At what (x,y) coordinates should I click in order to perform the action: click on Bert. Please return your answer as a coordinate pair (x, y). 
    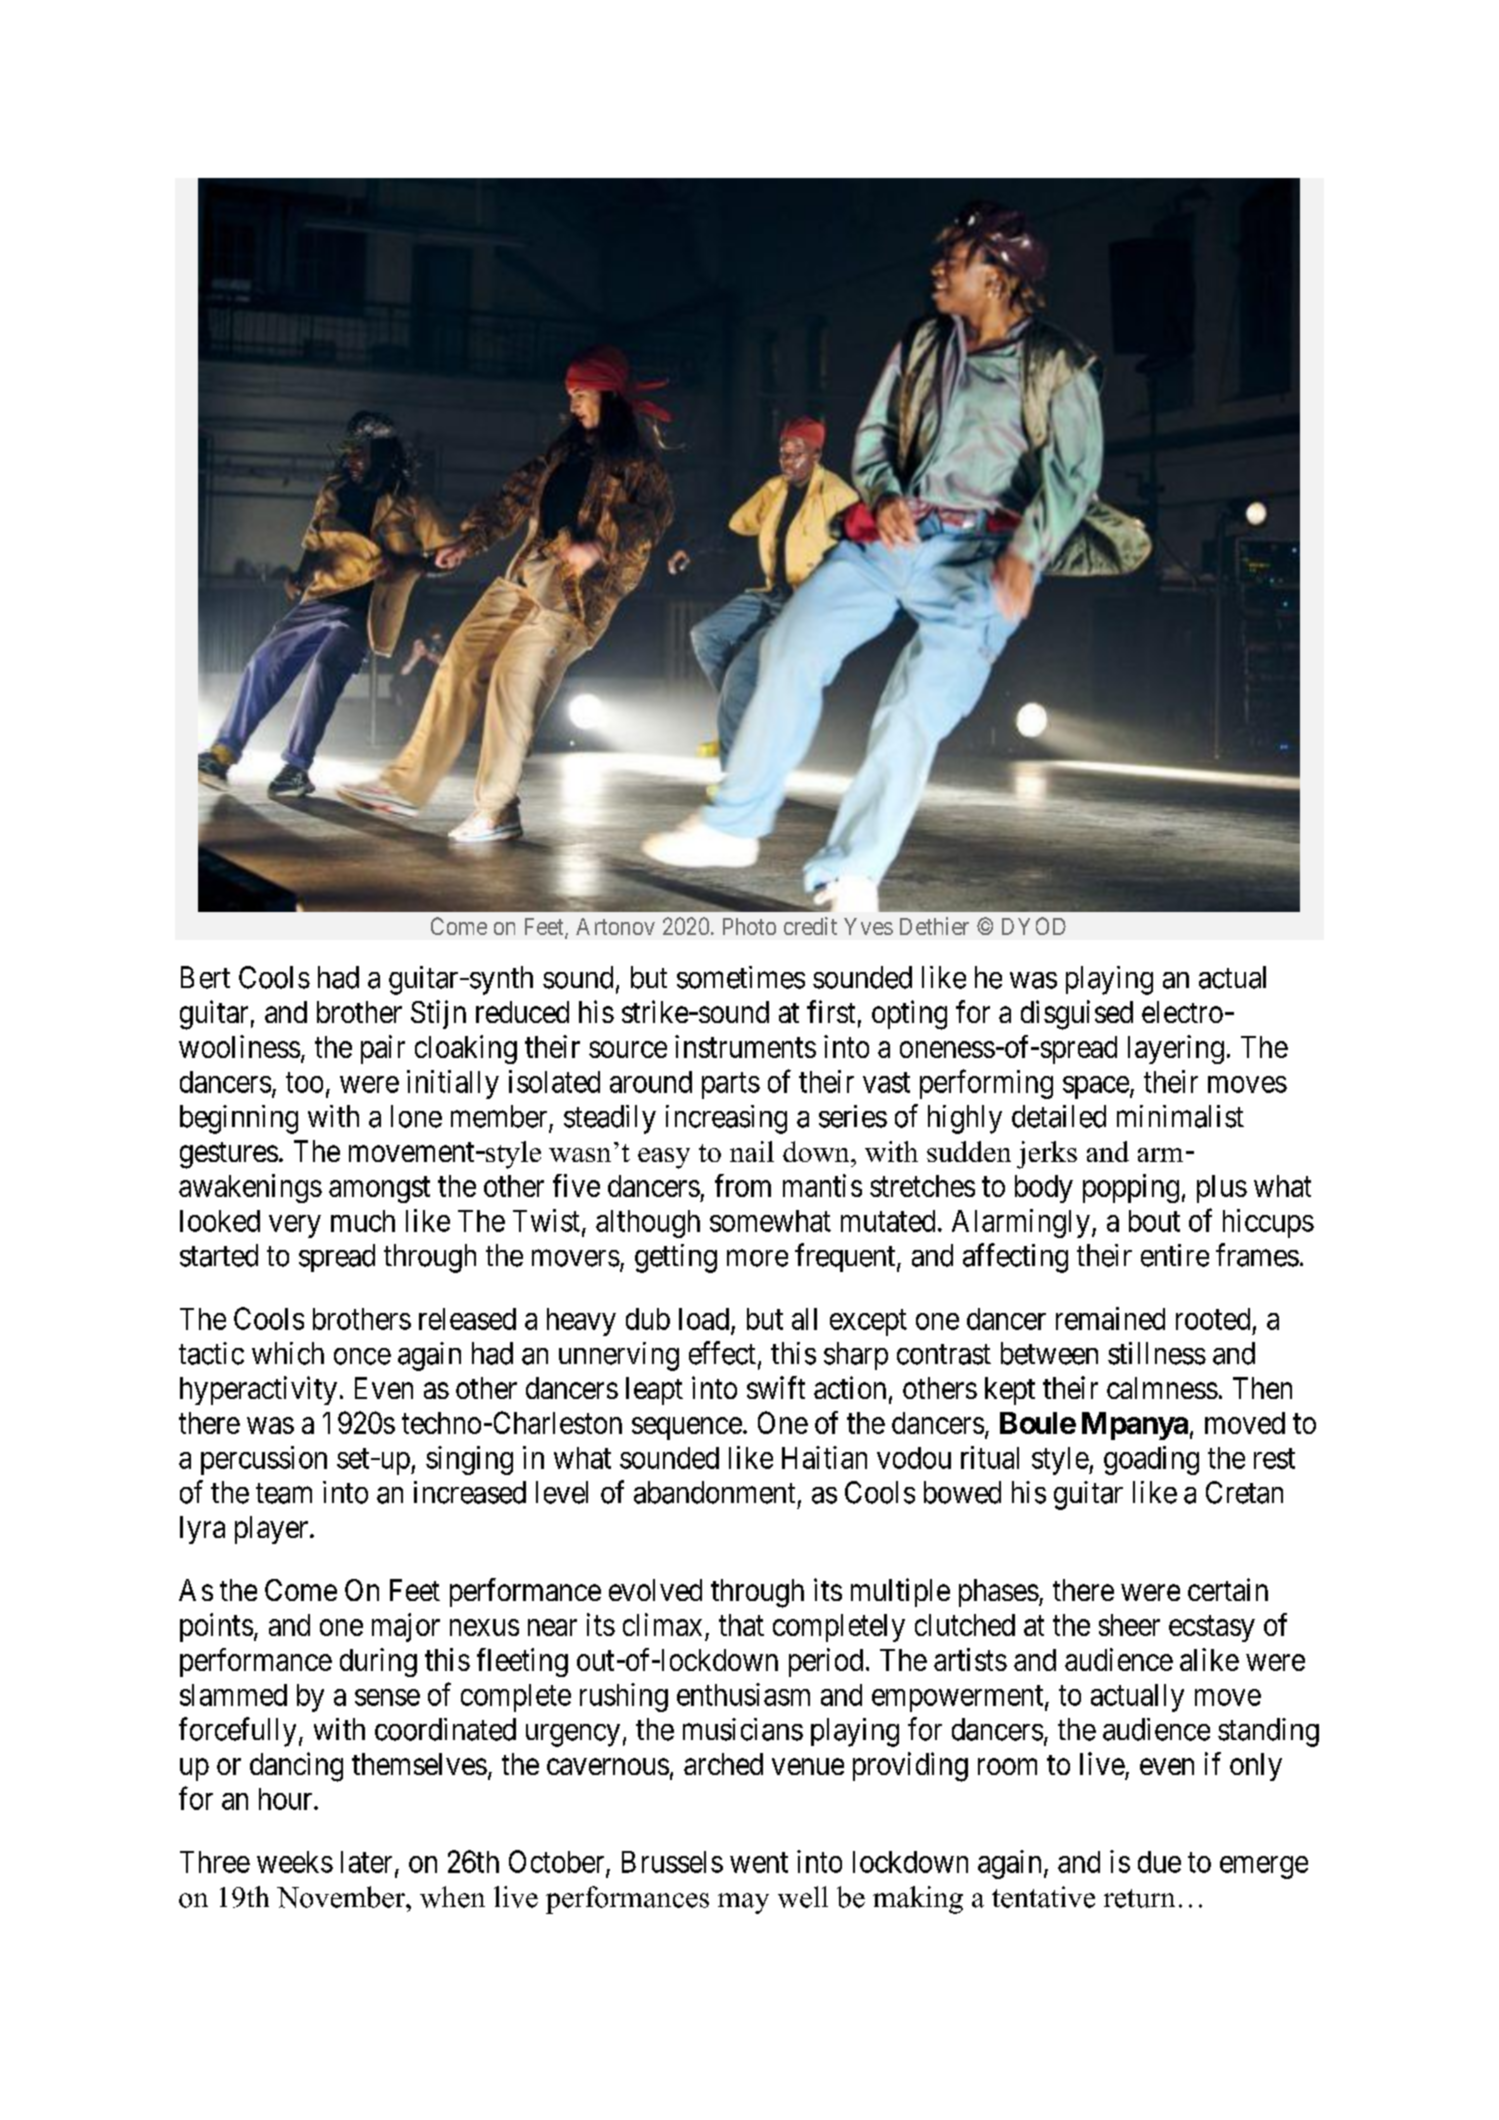
    Looking at the image, I should click on (205, 977).
